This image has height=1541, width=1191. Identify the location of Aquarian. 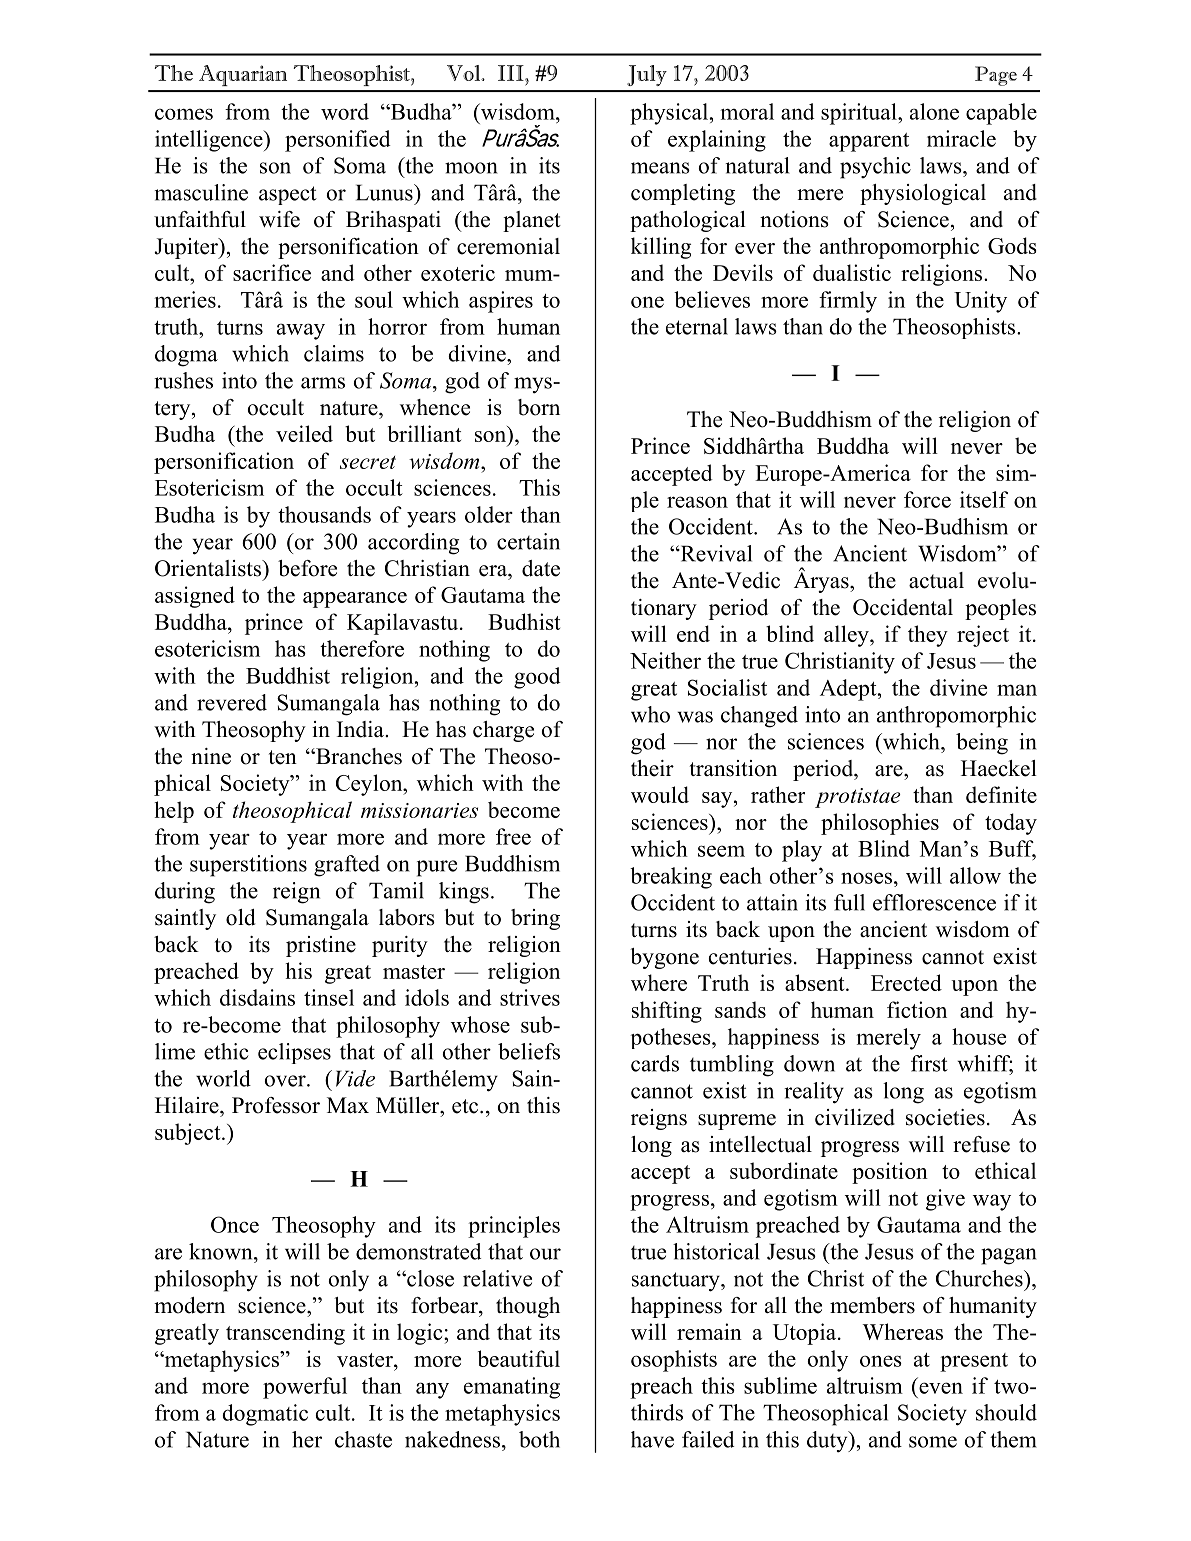
(243, 75).
